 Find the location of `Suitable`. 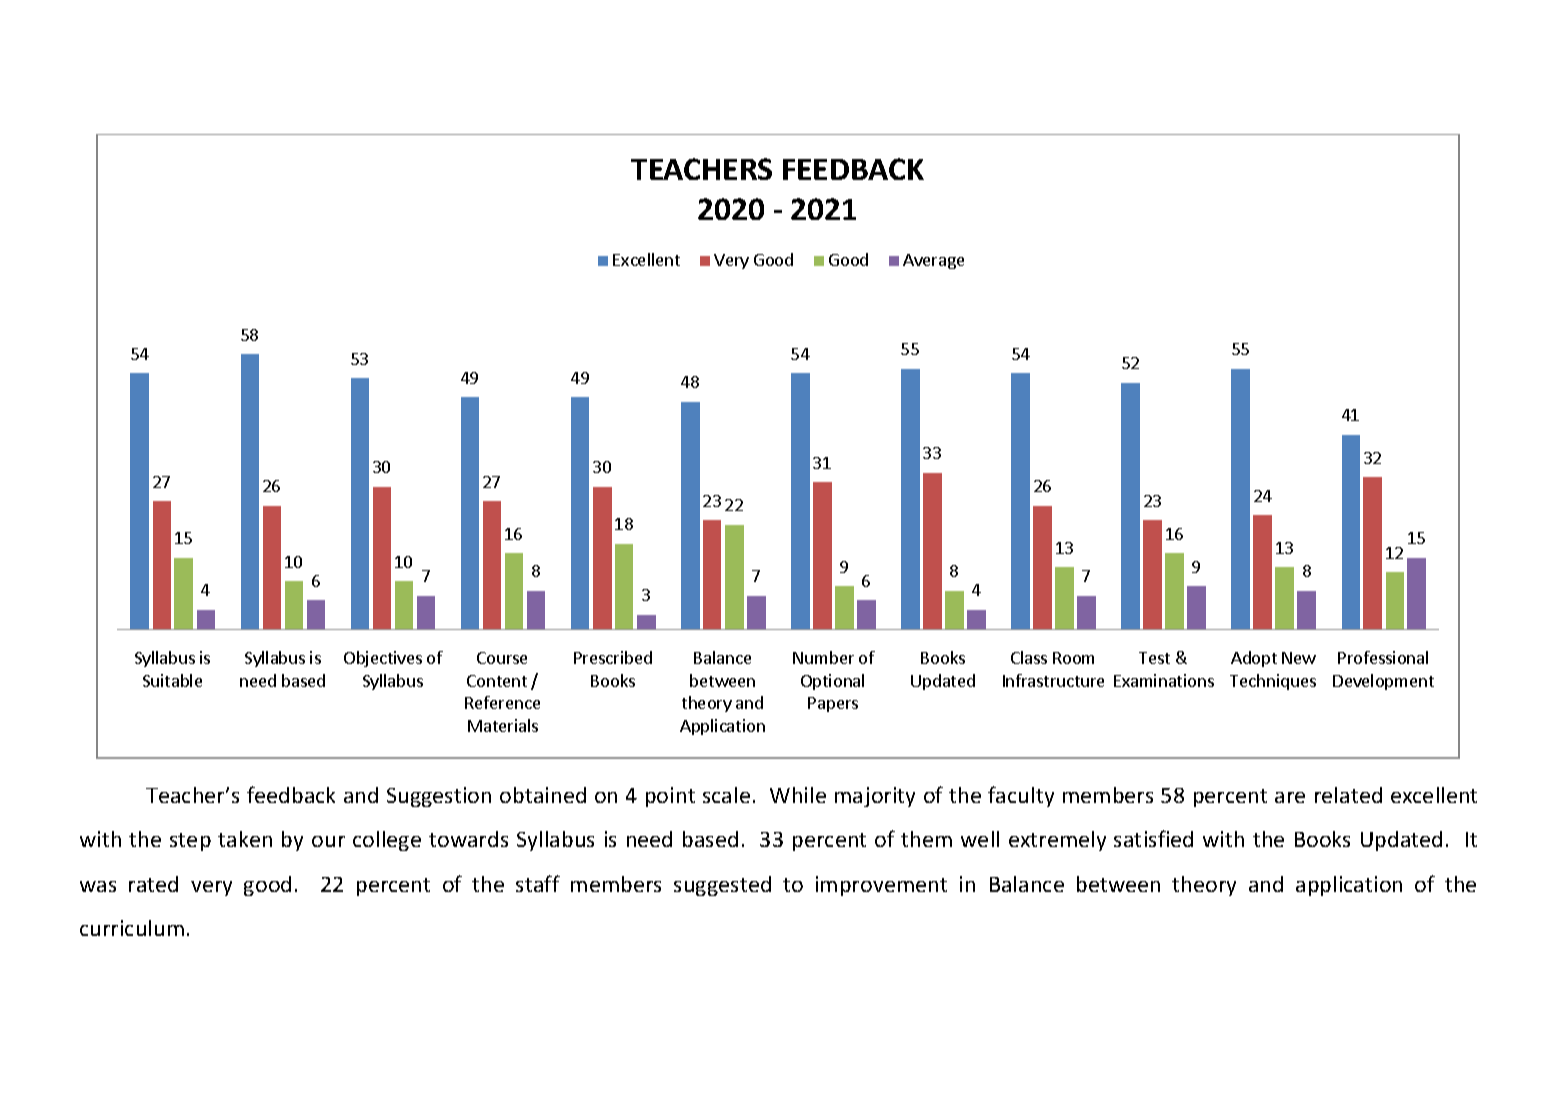

Suitable is located at coordinates (172, 680).
